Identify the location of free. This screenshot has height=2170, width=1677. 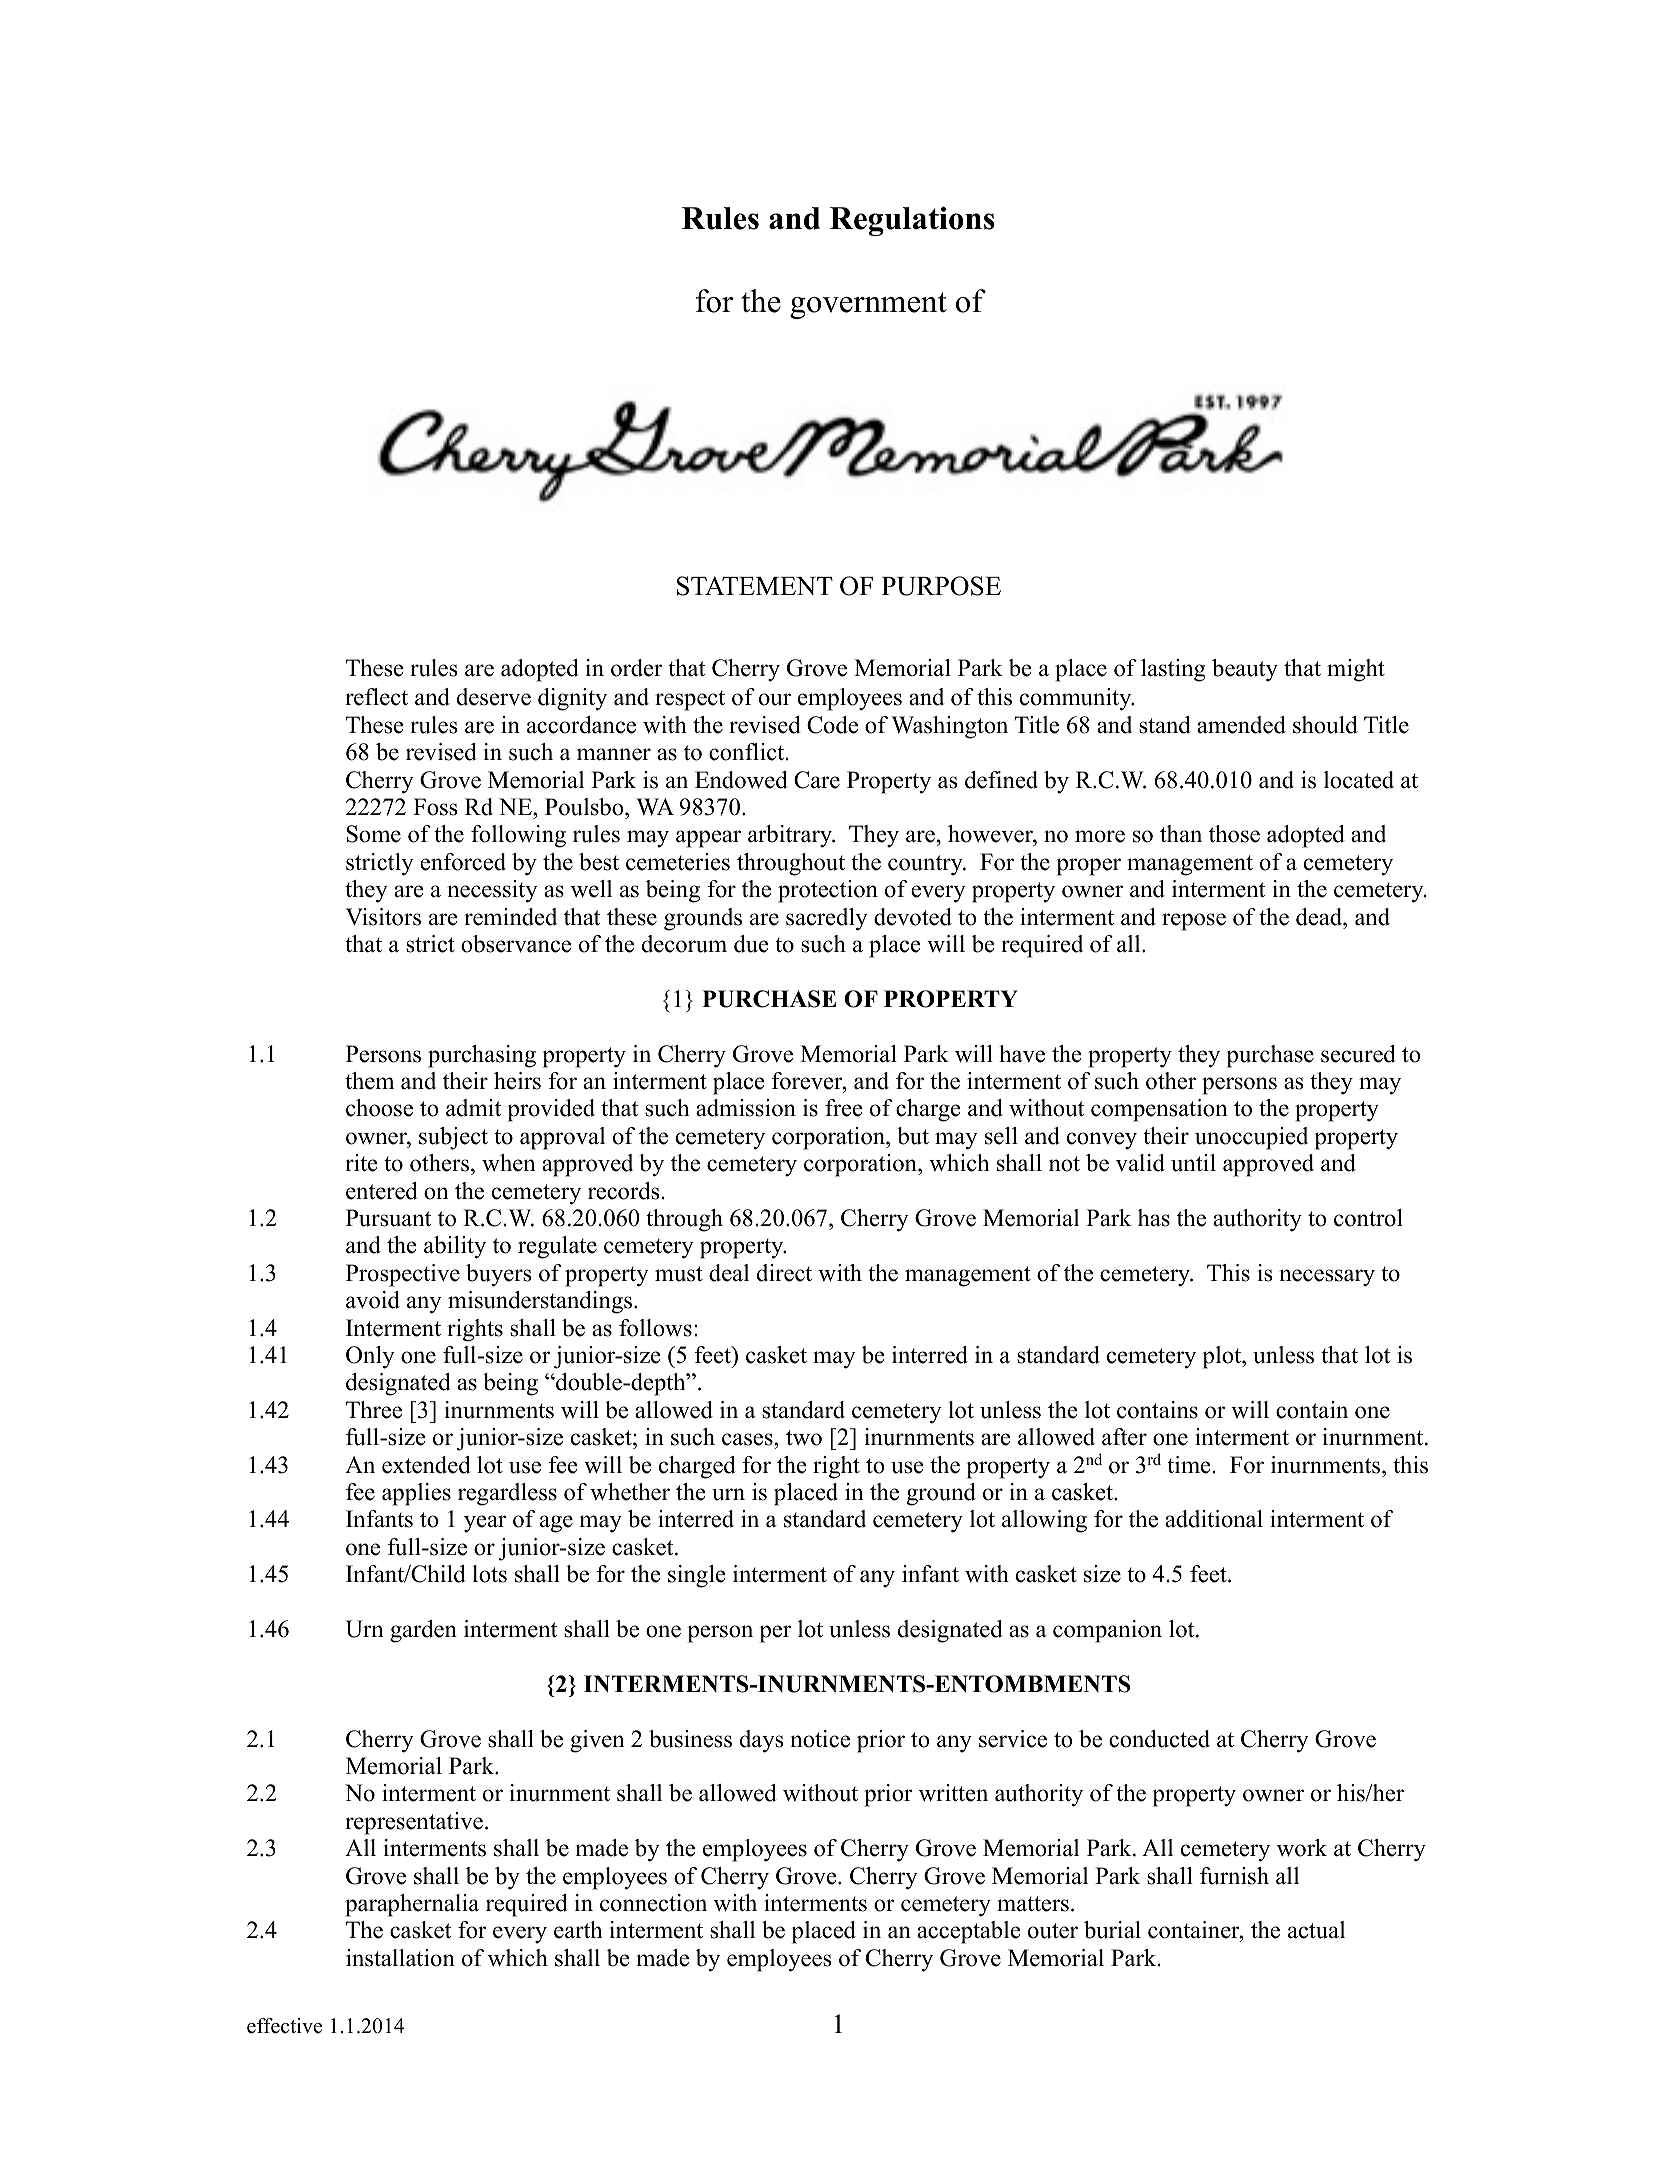
(844, 1108).
